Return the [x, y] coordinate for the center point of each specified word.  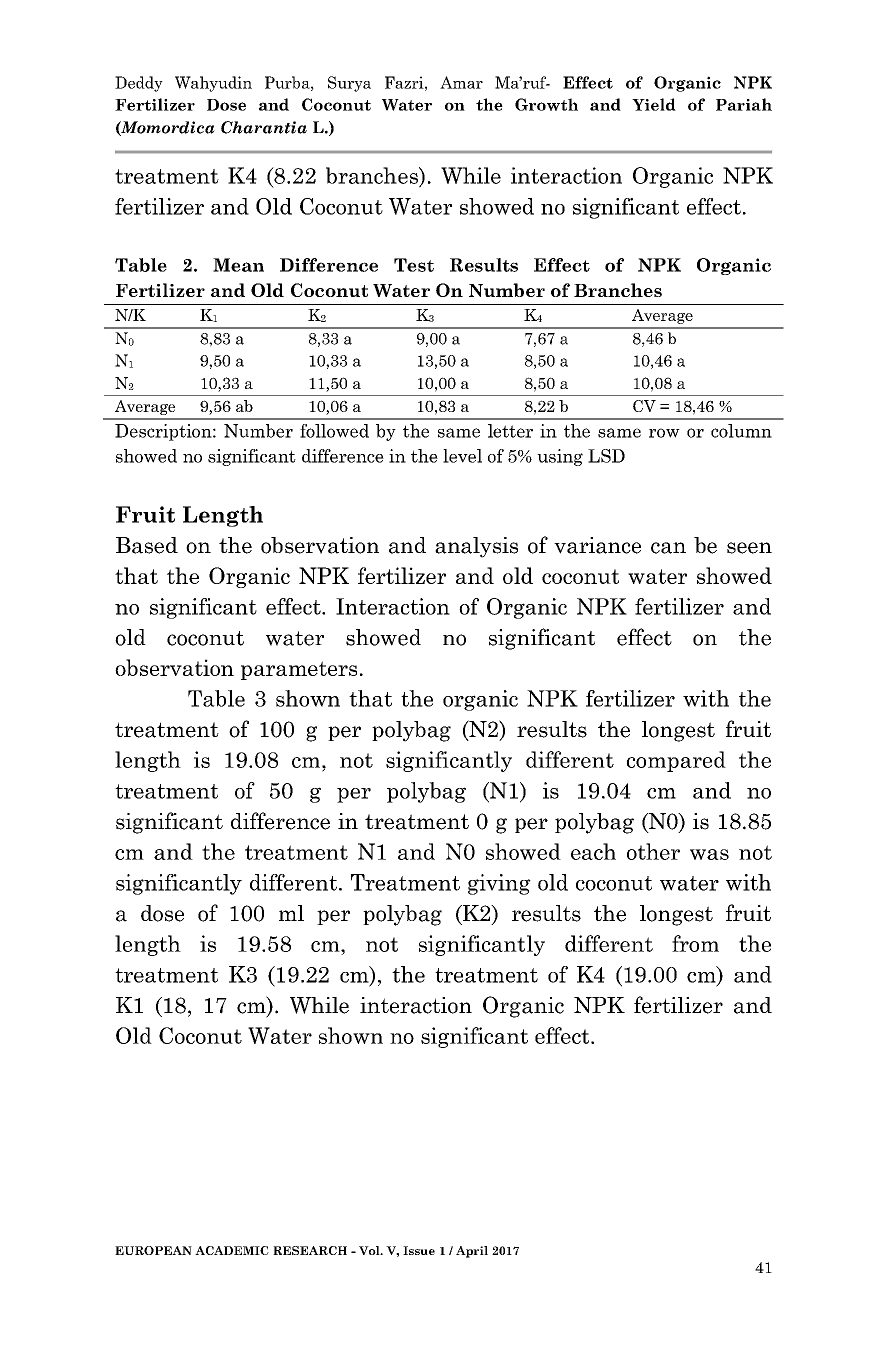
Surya [349, 84]
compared [676, 761]
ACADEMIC [232, 1250]
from [695, 943]
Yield [654, 104]
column [741, 431]
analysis [476, 547]
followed [334, 431]
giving [499, 884]
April [472, 1252]
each [593, 851]
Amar [461, 82]
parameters [299, 670]
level [462, 456]
